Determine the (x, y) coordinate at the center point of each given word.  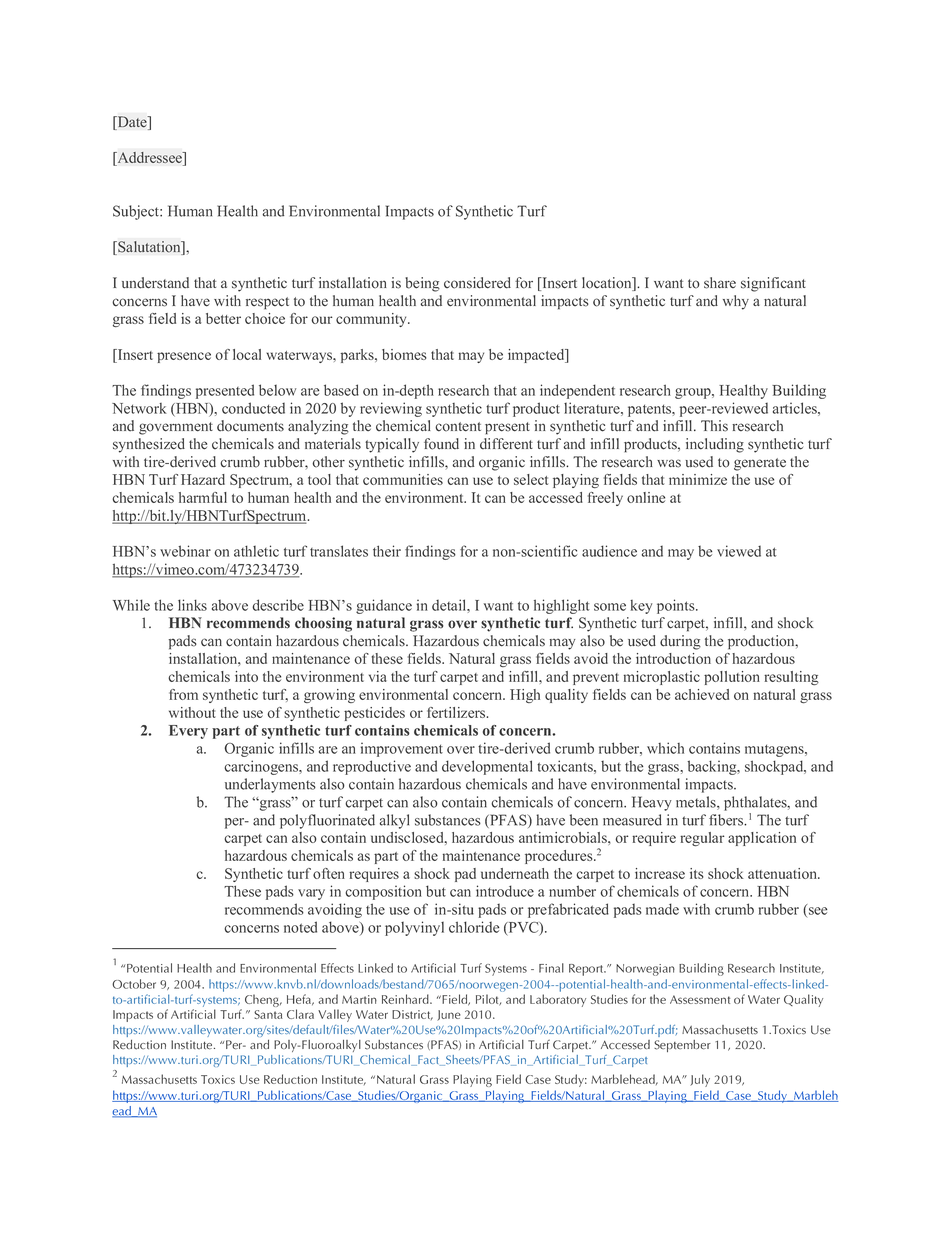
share (720, 283)
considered (477, 283)
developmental (487, 767)
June (449, 1015)
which (665, 748)
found (441, 444)
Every (188, 732)
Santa (268, 1014)
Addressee (149, 159)
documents (250, 426)
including (715, 445)
